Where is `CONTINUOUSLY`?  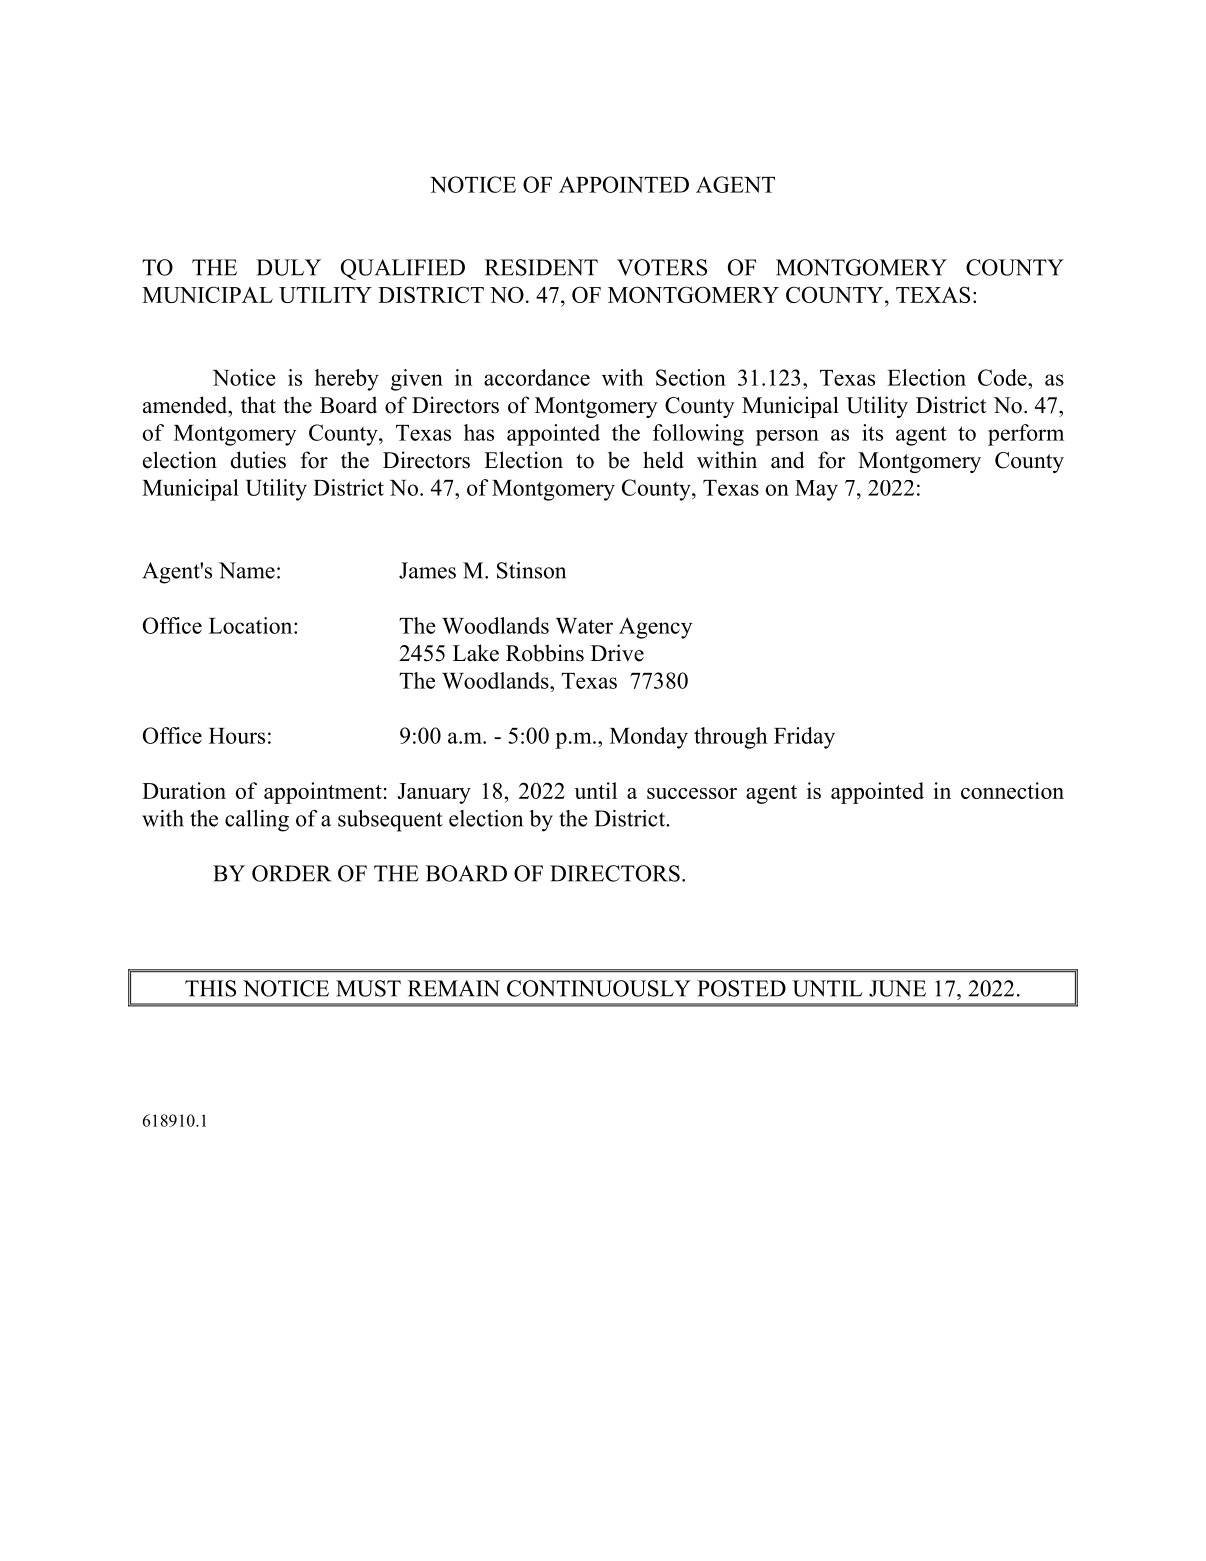
CONTINUOUSLY is located at coordinates (599, 988).
